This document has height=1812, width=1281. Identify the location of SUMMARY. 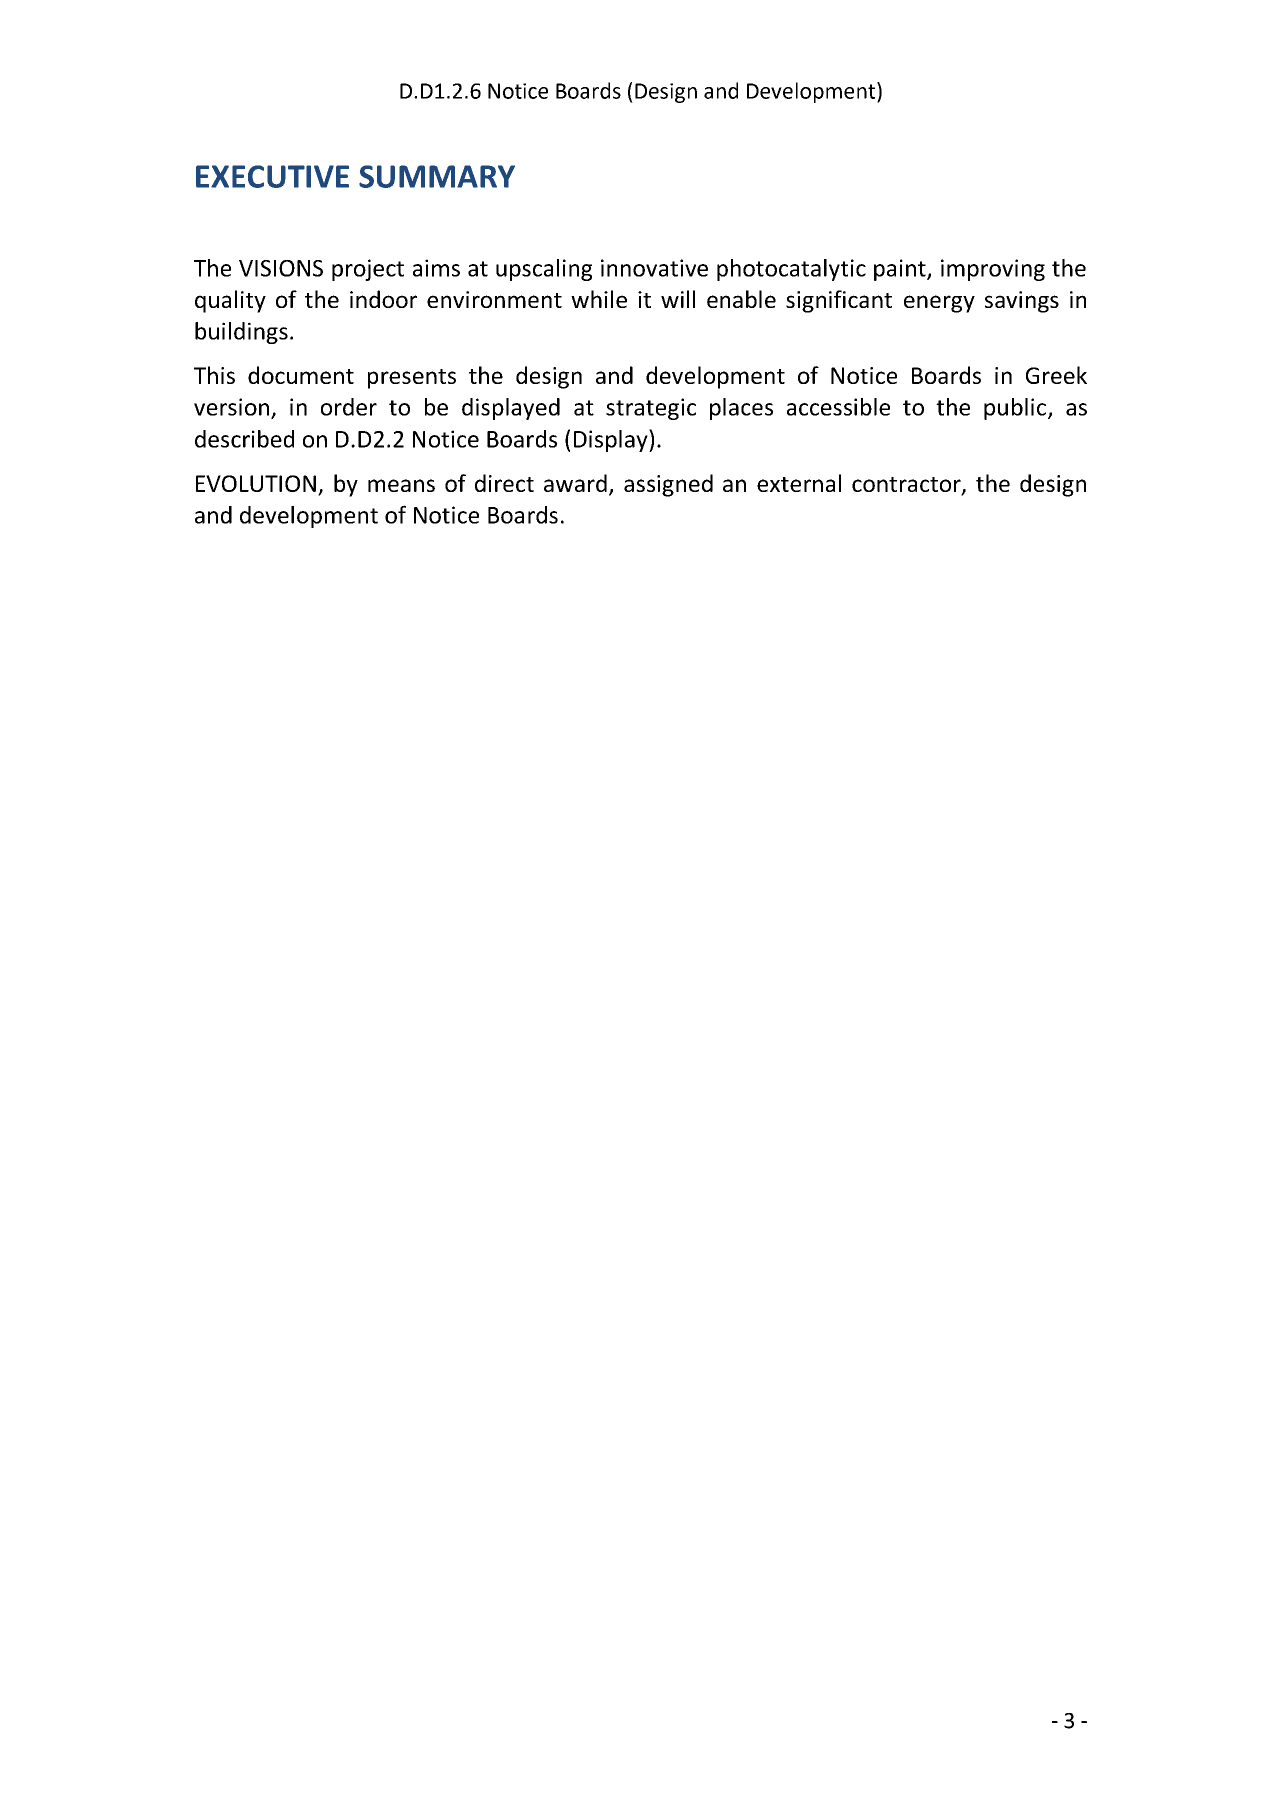
(437, 176).
